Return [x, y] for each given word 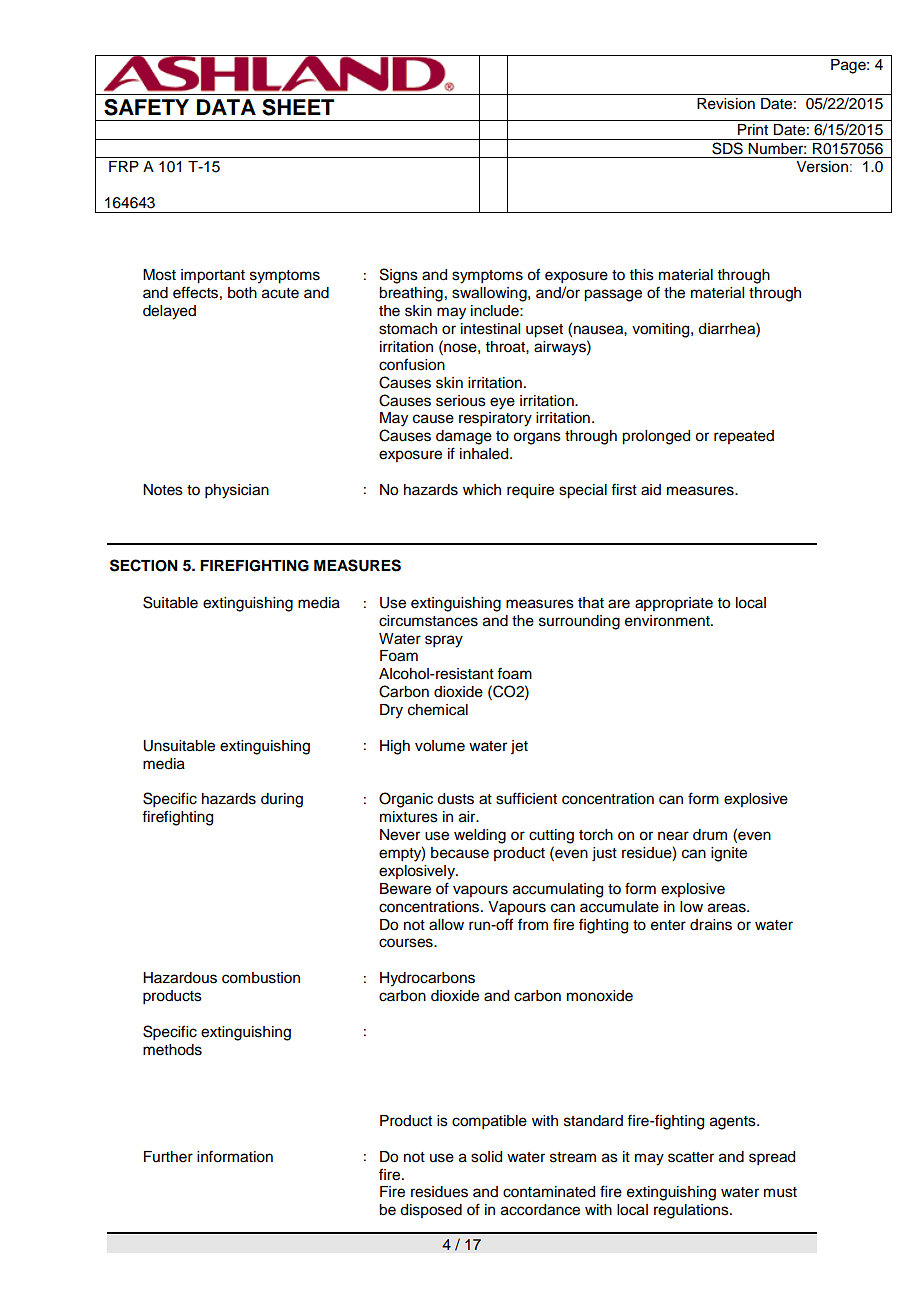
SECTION [144, 565]
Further [168, 1157]
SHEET [298, 107]
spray [444, 641]
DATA [226, 107]
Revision [726, 104]
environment [668, 621]
